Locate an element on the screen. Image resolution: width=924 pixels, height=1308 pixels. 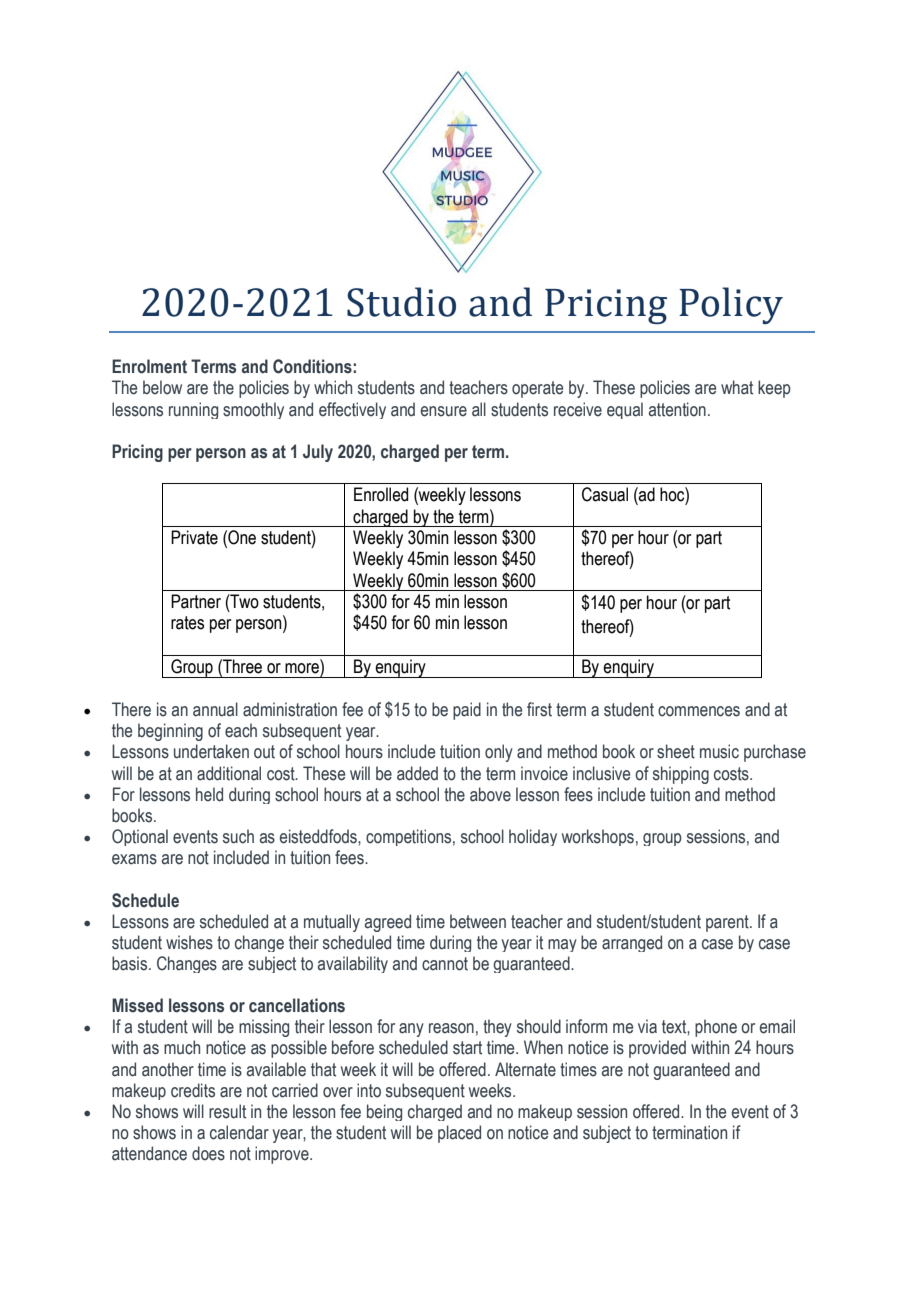
paid is located at coordinates (467, 711).
